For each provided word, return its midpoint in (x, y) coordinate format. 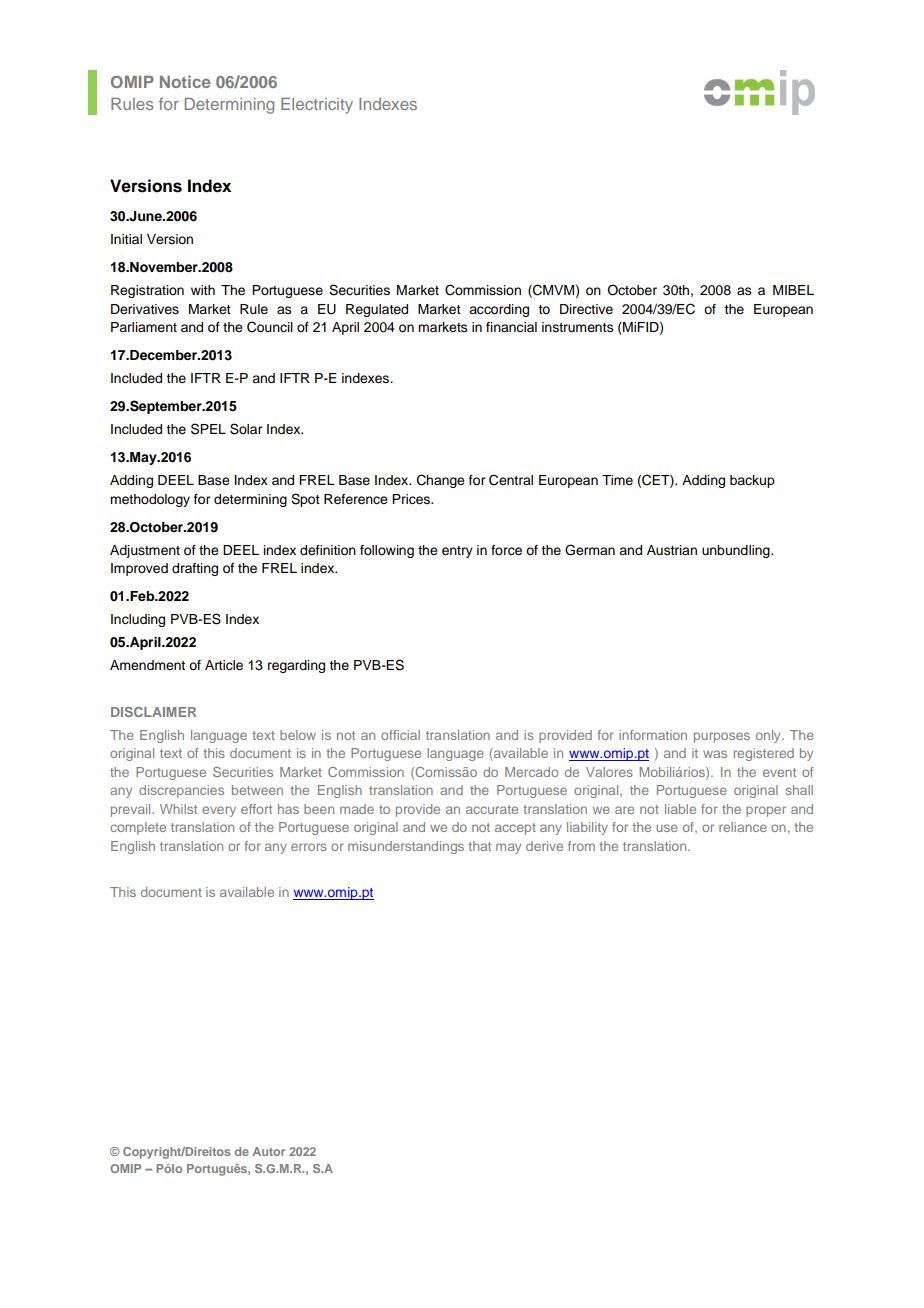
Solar (246, 429)
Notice (185, 81)
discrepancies (181, 791)
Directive (586, 309)
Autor (269, 1151)
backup (752, 481)
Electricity (317, 106)
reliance (743, 827)
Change (441, 481)
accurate (492, 809)
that (479, 846)
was (715, 754)
